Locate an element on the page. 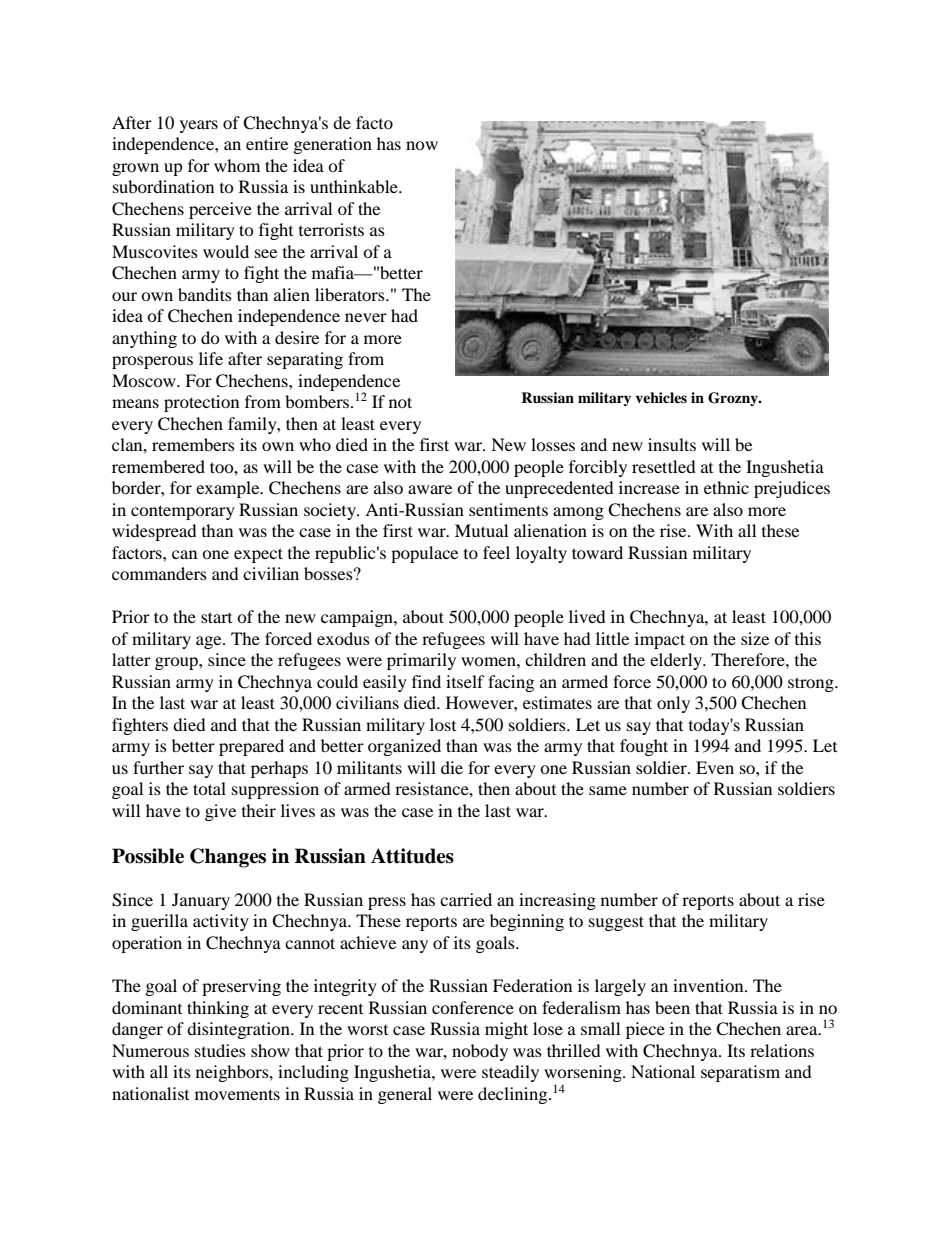 This page has height=1233, width=952. vehicles is located at coordinates (661, 397).
